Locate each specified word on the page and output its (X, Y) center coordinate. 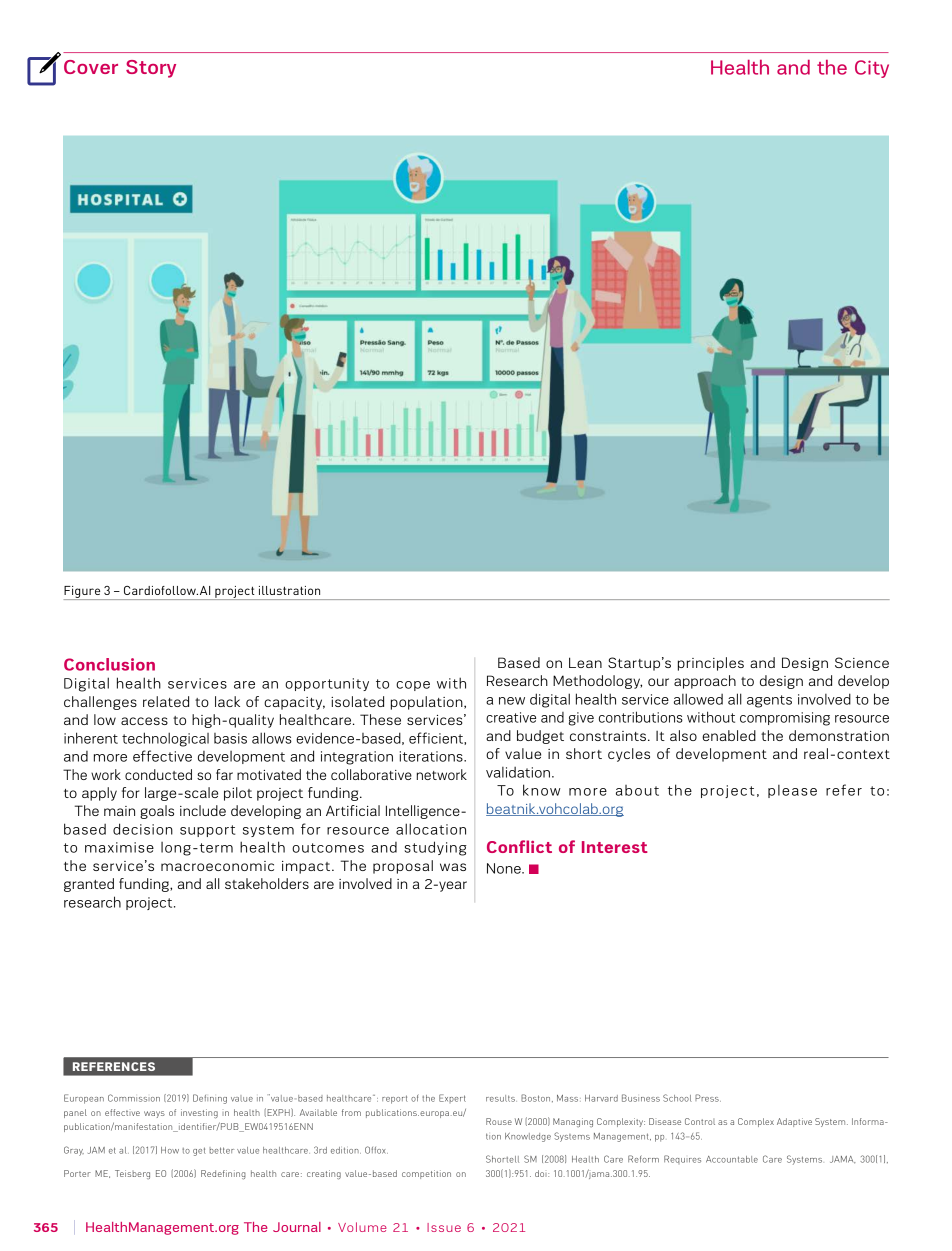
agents (769, 701)
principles (711, 664)
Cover (91, 67)
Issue (444, 1227)
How (170, 1150)
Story (151, 69)
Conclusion (109, 664)
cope (413, 686)
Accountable (732, 1159)
